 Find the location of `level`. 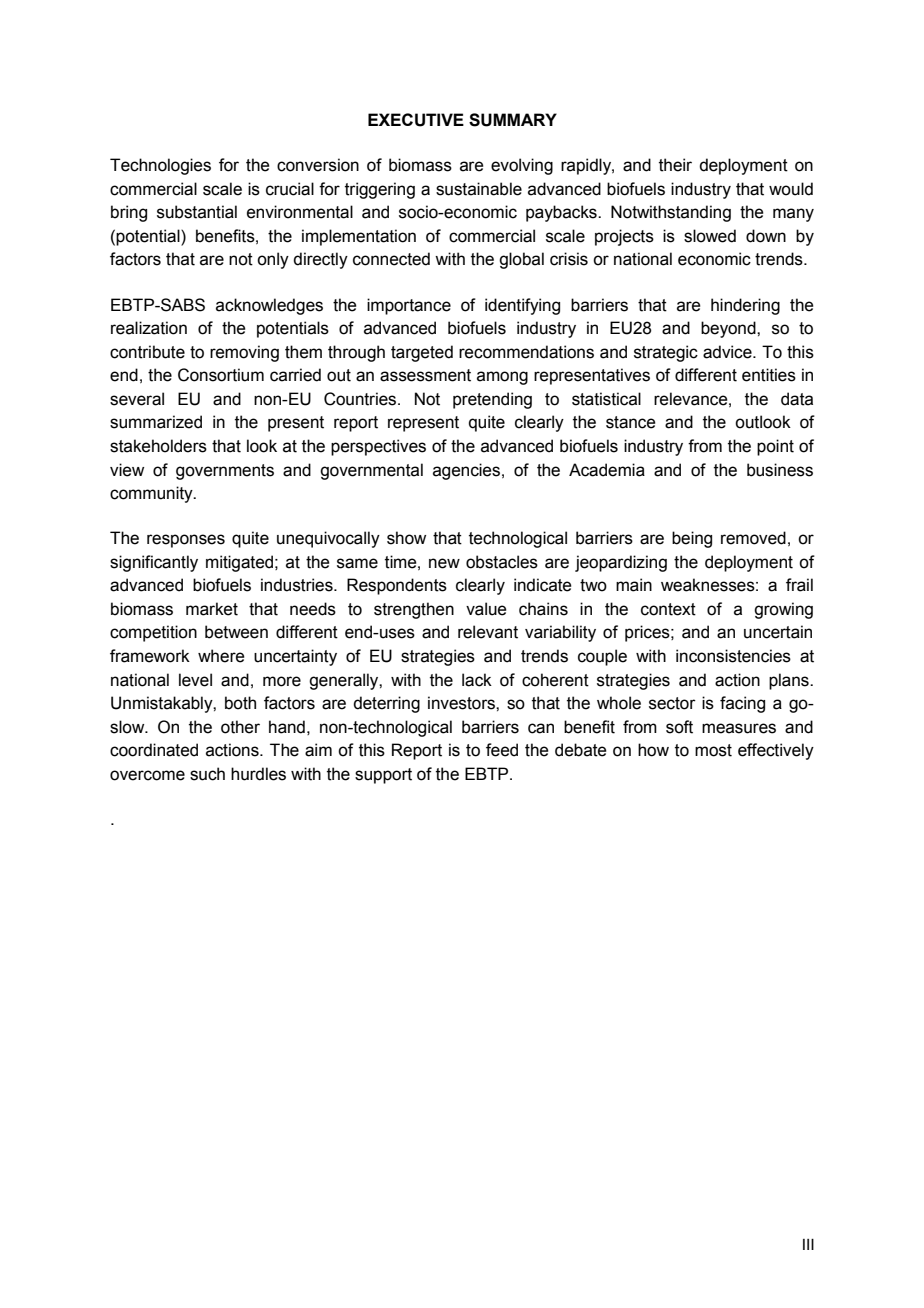

level is located at coordinates (195, 680).
